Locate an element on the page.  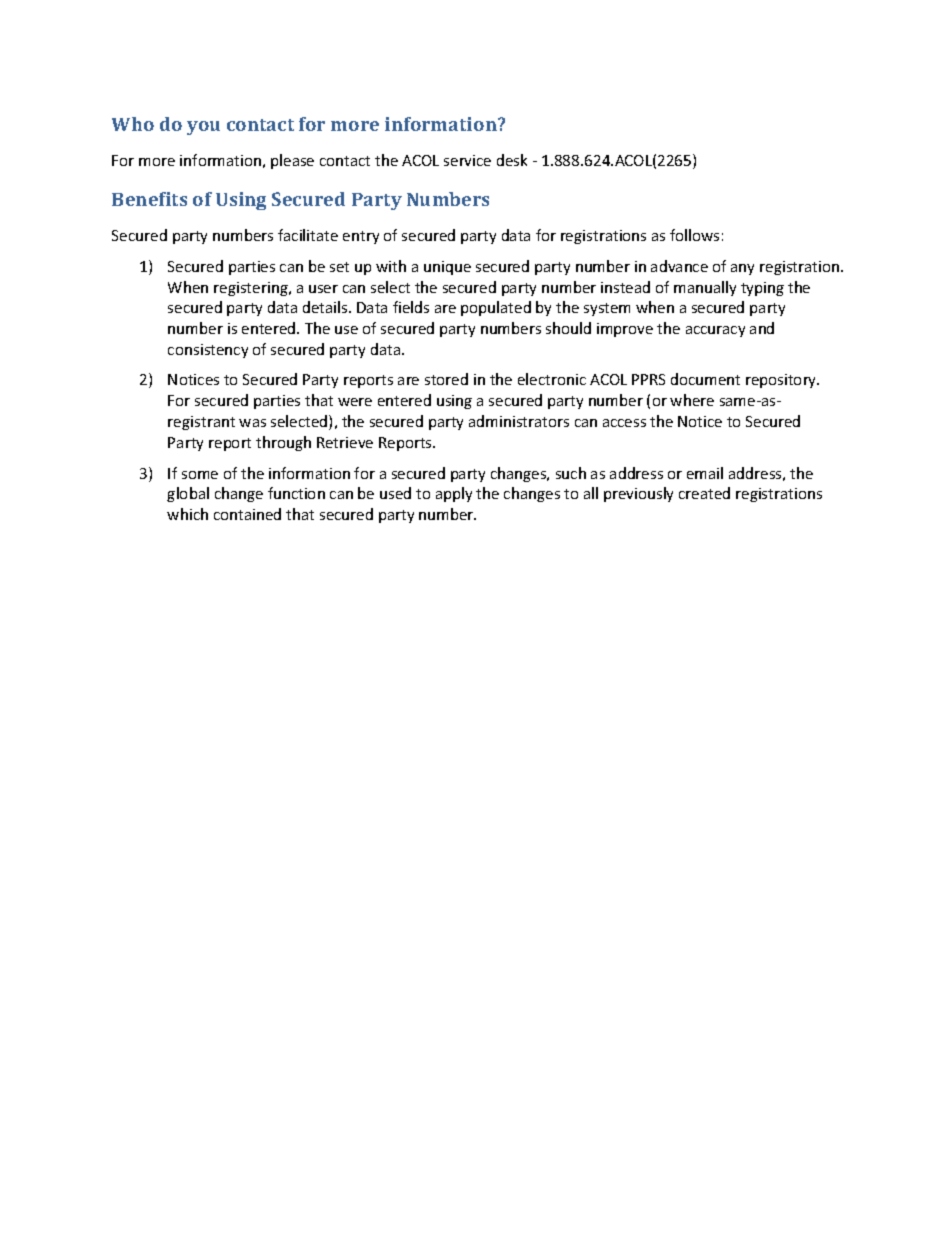
desk is located at coordinates (512, 160).
